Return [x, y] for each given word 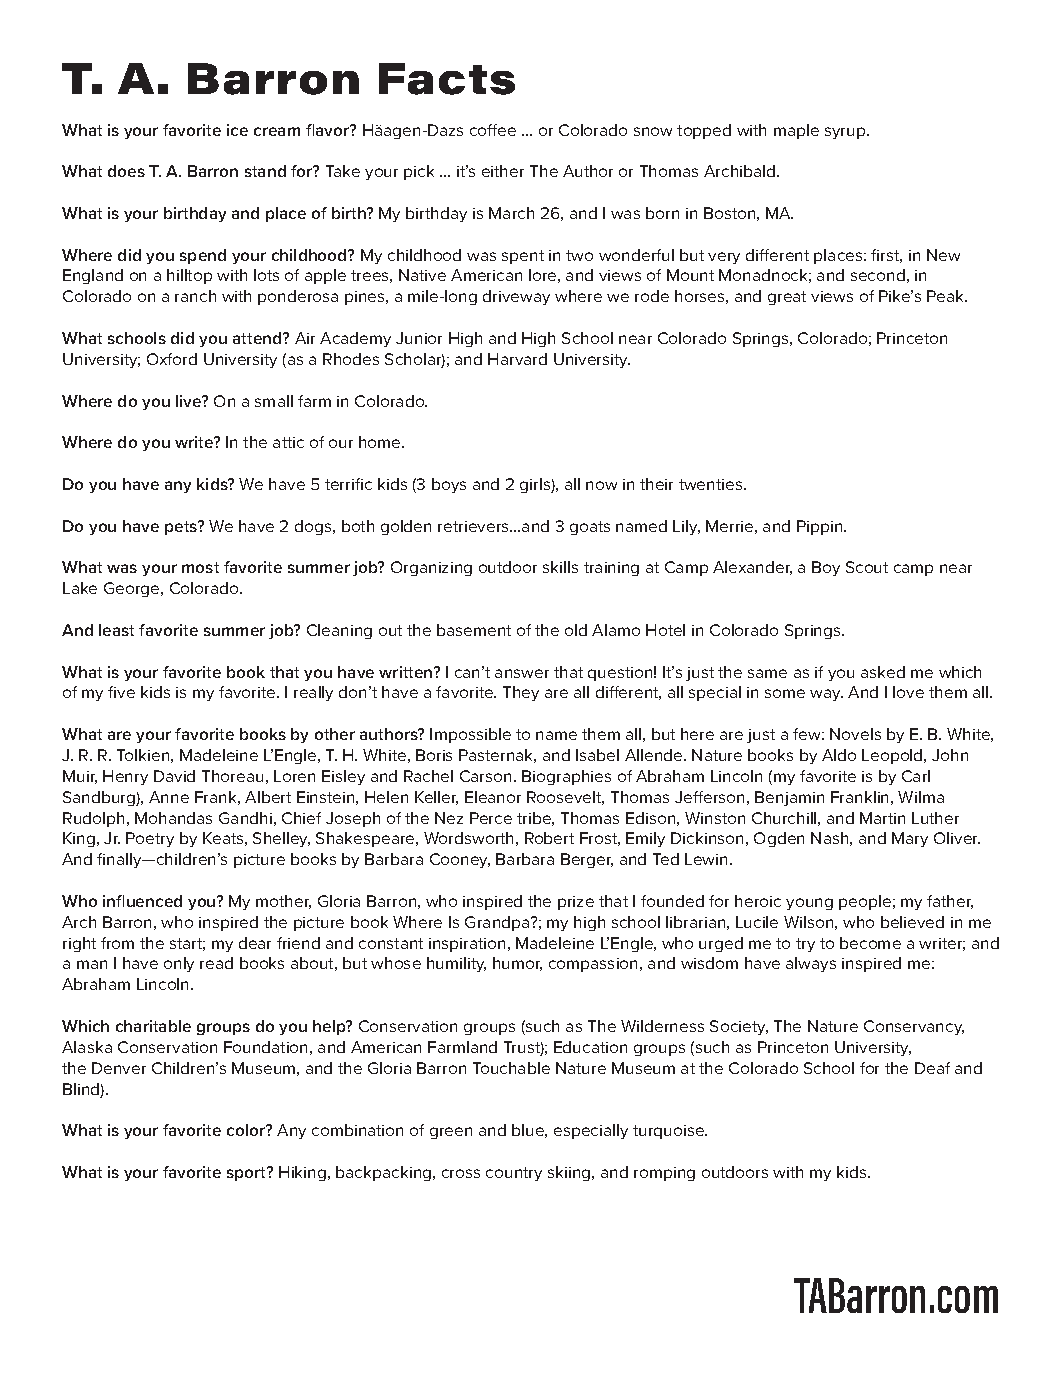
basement [474, 630]
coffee [493, 130]
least [116, 630]
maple [796, 131]
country [514, 1174]
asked [883, 672]
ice [237, 130]
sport [248, 1173]
